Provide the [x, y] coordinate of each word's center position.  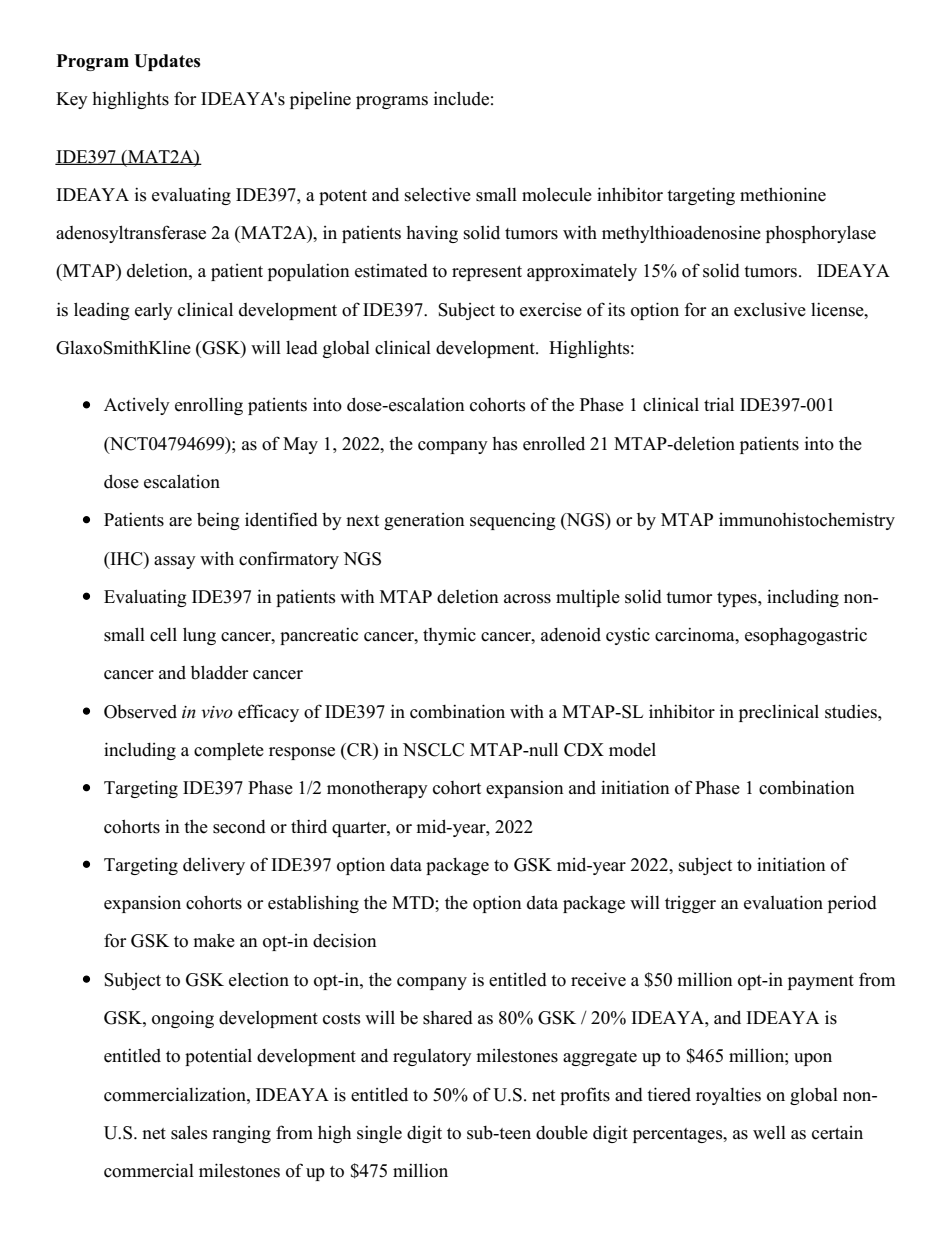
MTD [414, 902]
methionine [783, 194]
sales [189, 1132]
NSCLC [433, 750]
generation [424, 521]
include [461, 98]
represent [487, 273]
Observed [140, 712]
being [218, 521]
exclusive [770, 309]
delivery [214, 866]
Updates [167, 62]
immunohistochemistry [807, 521]
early [154, 311]
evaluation [783, 902]
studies [852, 711]
